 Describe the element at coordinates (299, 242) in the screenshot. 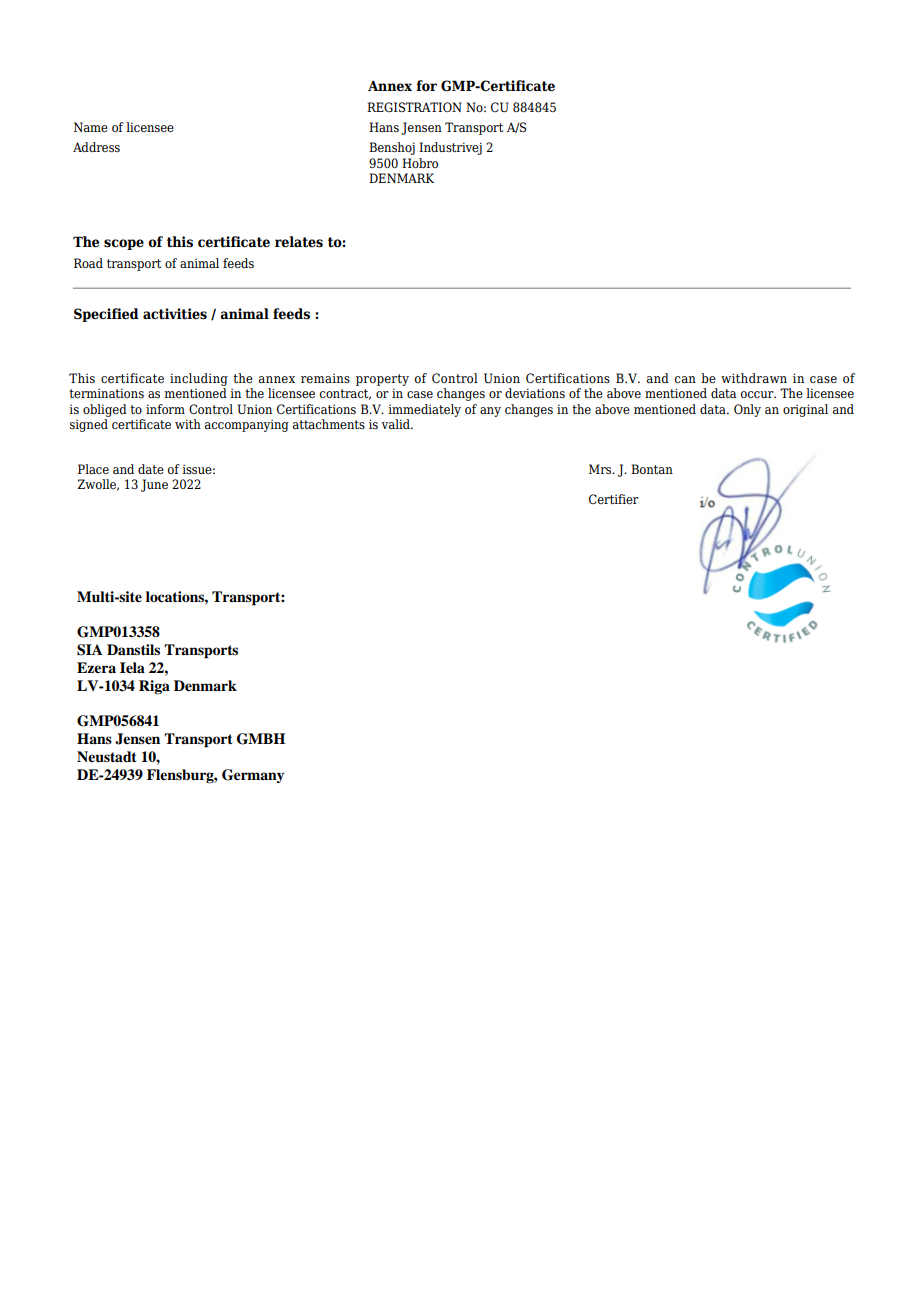

I see `relates` at that location.
